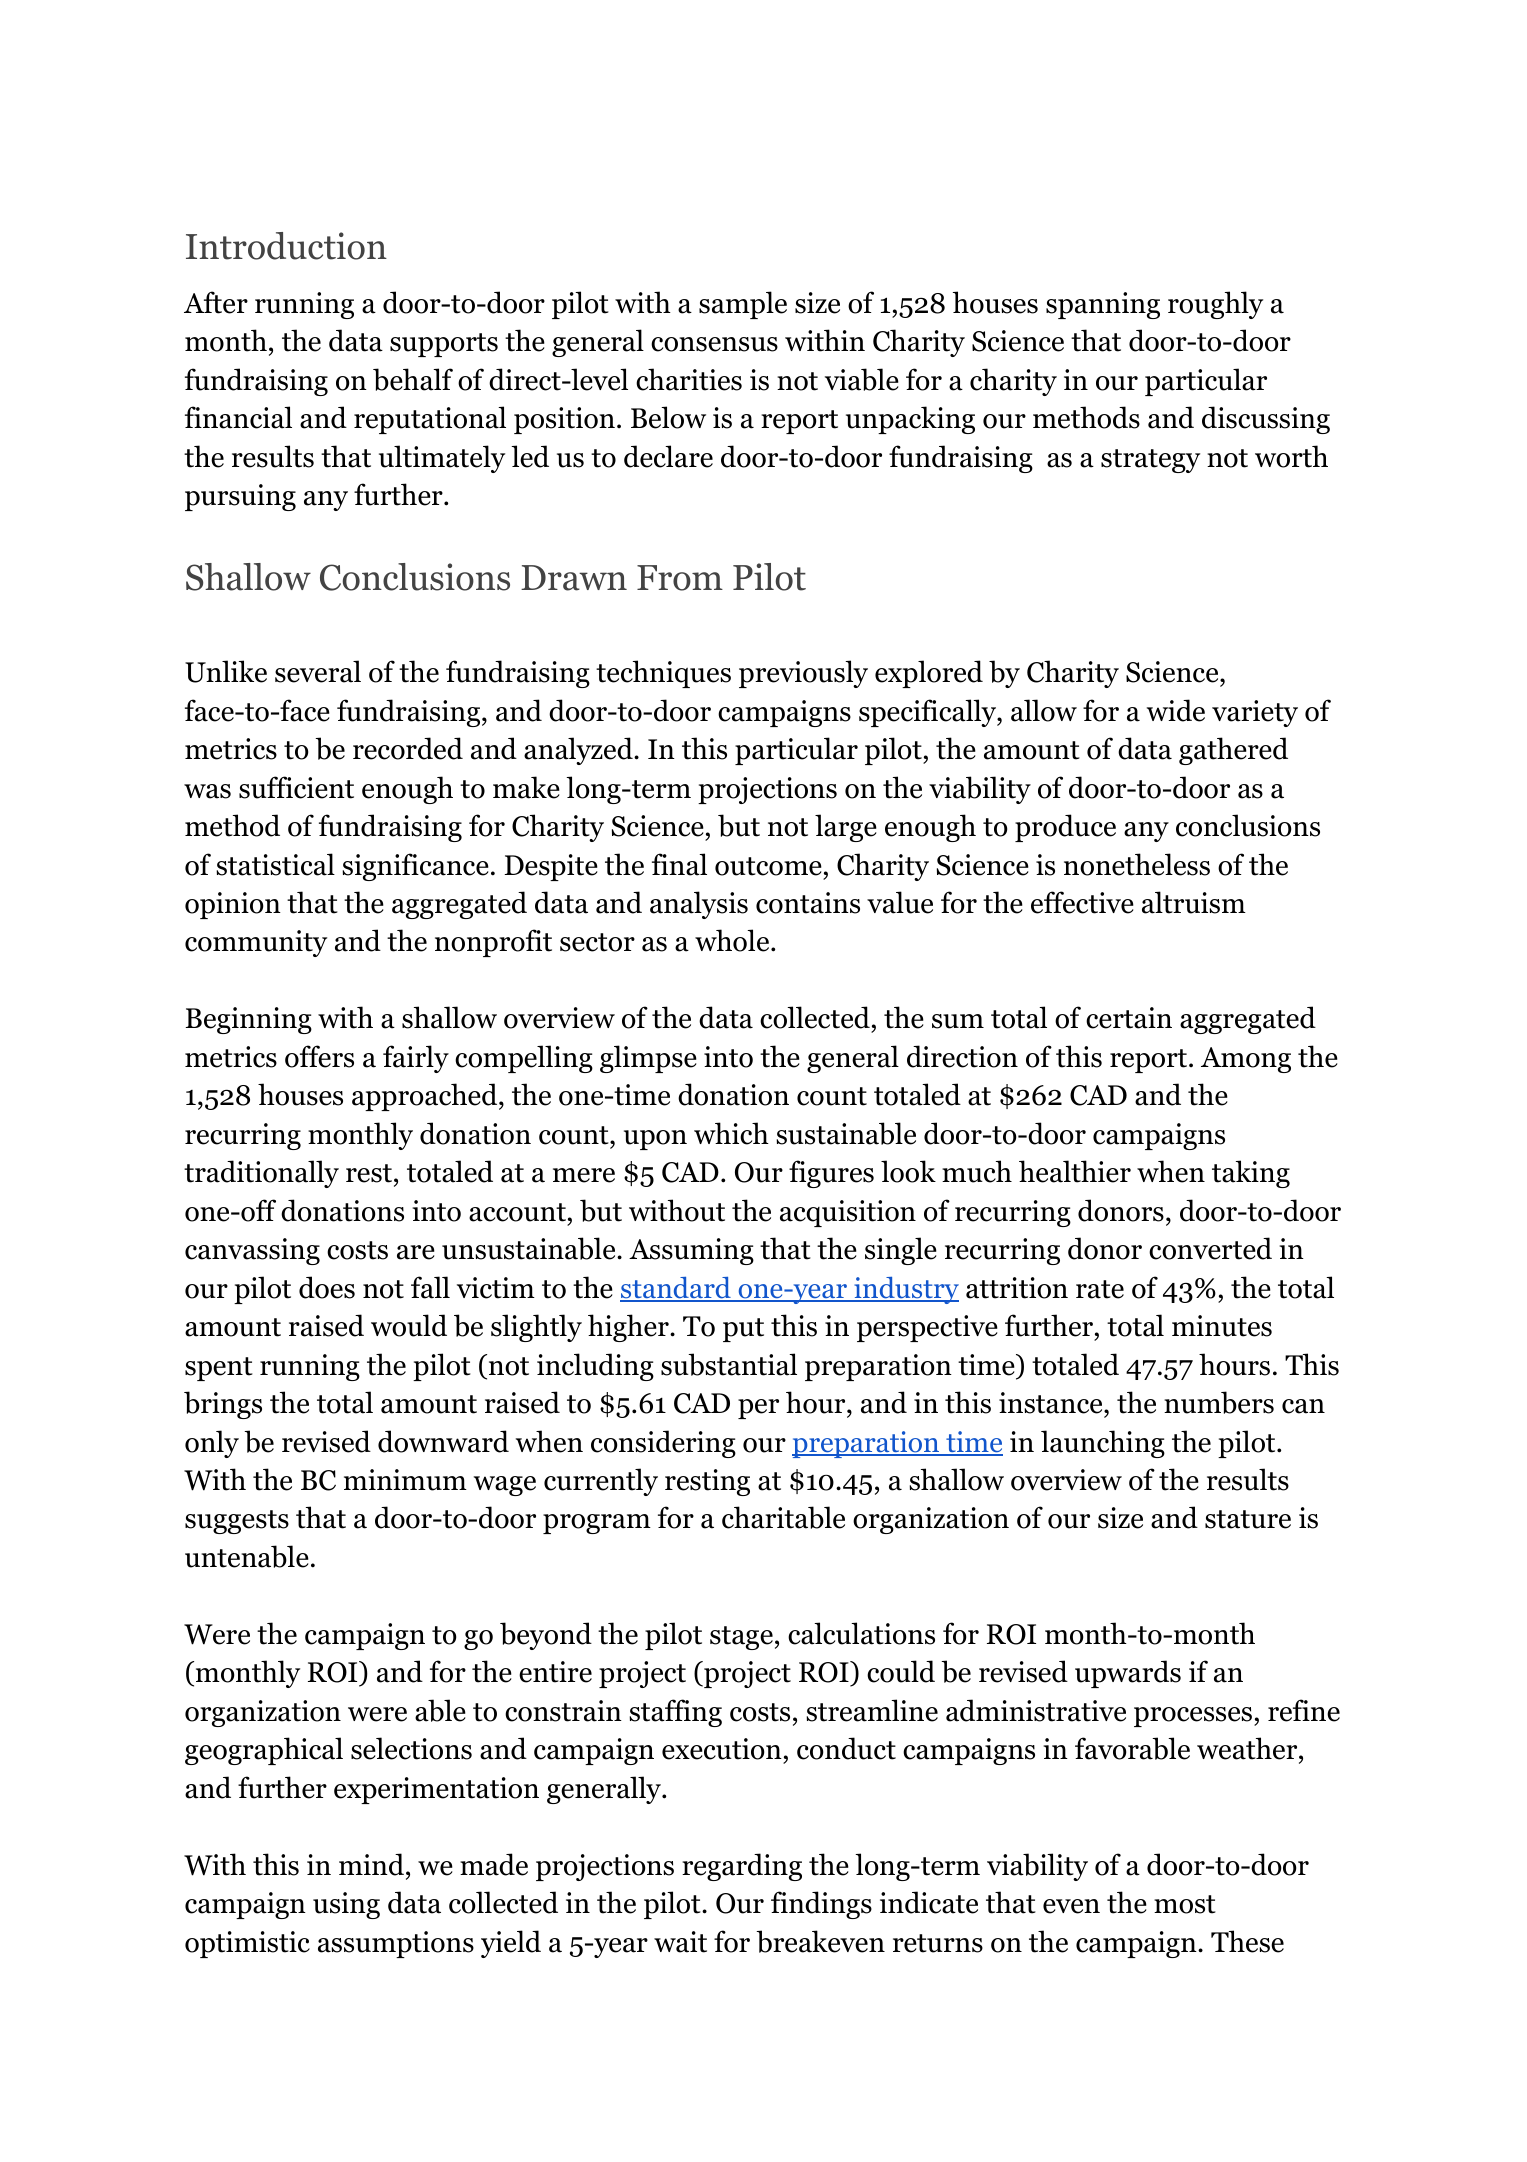  What do you see at coordinates (742, 1867) in the image?
I see `regarding` at bounding box center [742, 1867].
